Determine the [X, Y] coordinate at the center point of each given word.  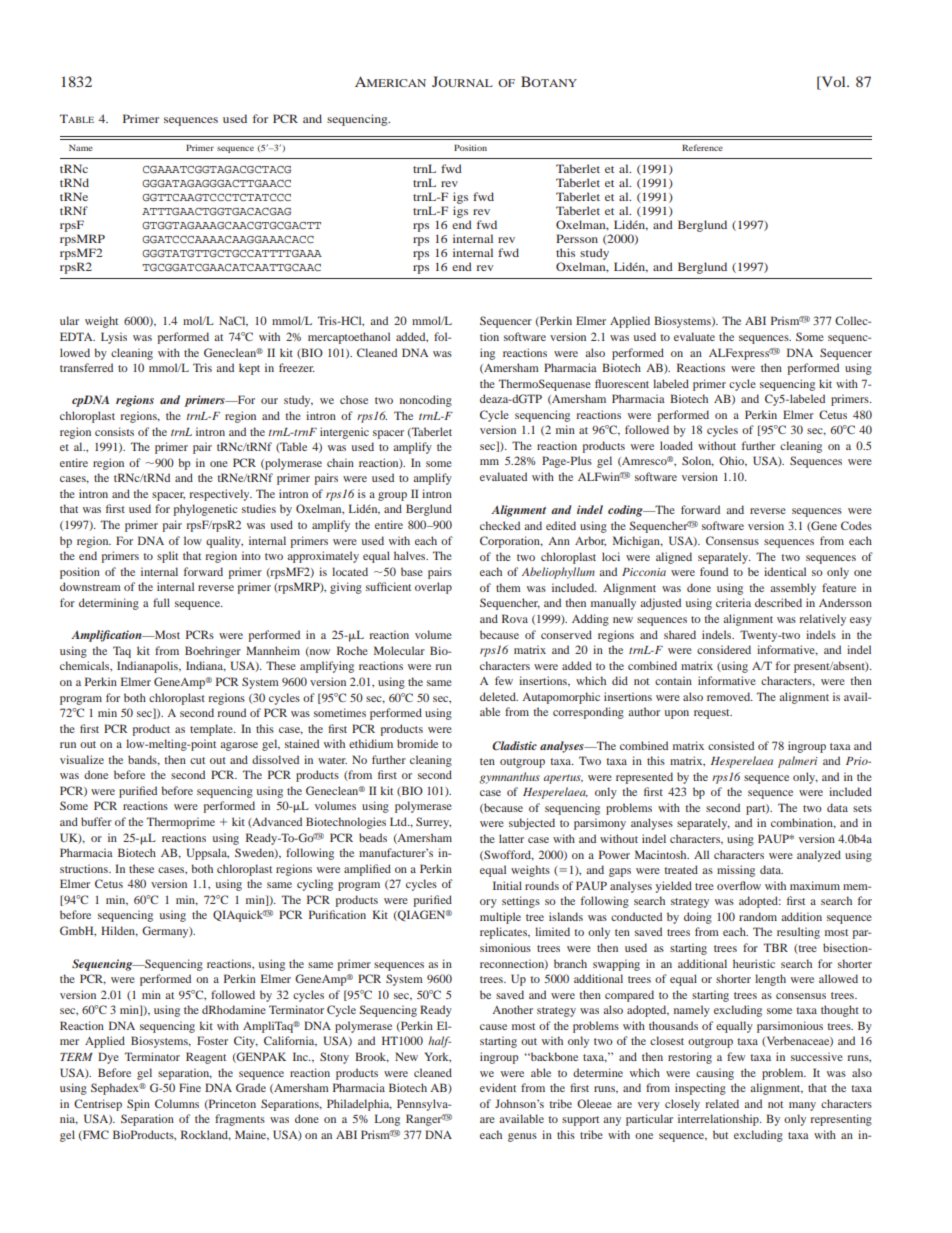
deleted [499, 696]
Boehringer [213, 652]
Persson [577, 238]
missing [736, 871]
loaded [676, 445]
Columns [177, 1103]
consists [114, 431]
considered [724, 649]
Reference [702, 147]
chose [354, 399]
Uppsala [207, 854]
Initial [507, 885]
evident [498, 1087]
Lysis [114, 338]
